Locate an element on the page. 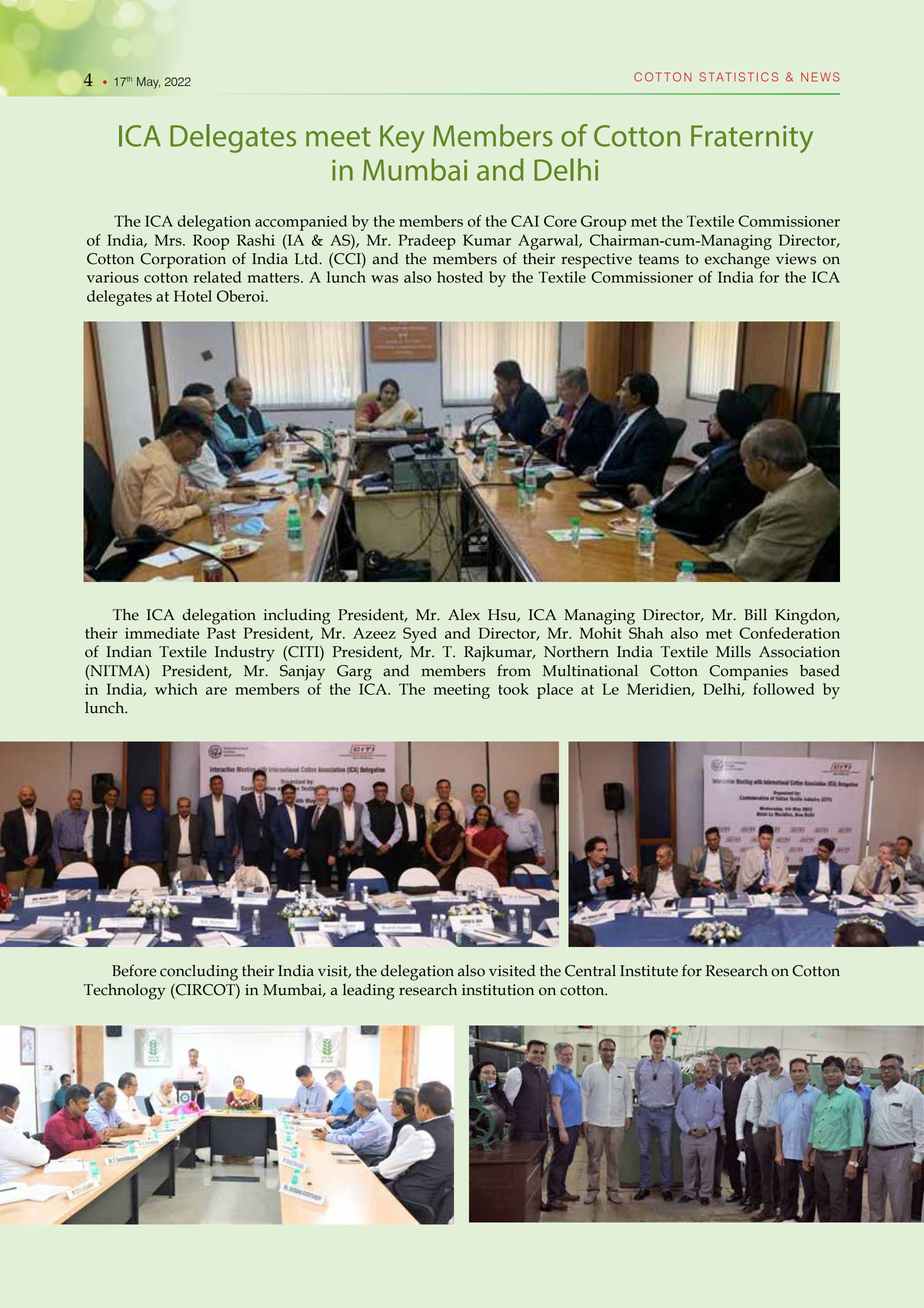  Institute is located at coordinates (649, 971).
